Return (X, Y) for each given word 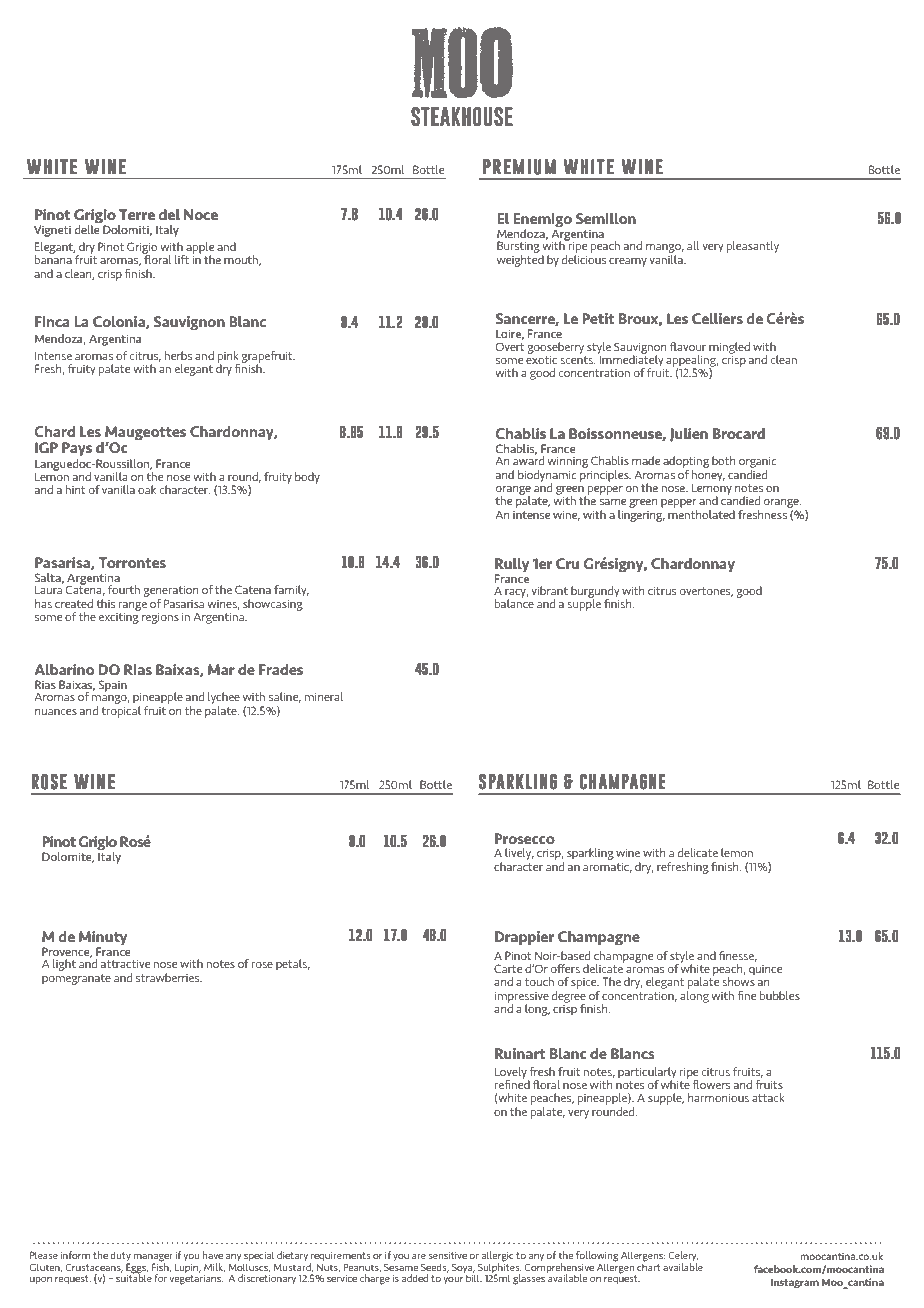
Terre (137, 214)
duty (120, 1257)
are (419, 1256)
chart (649, 1265)
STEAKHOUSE (462, 117)
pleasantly (753, 247)
